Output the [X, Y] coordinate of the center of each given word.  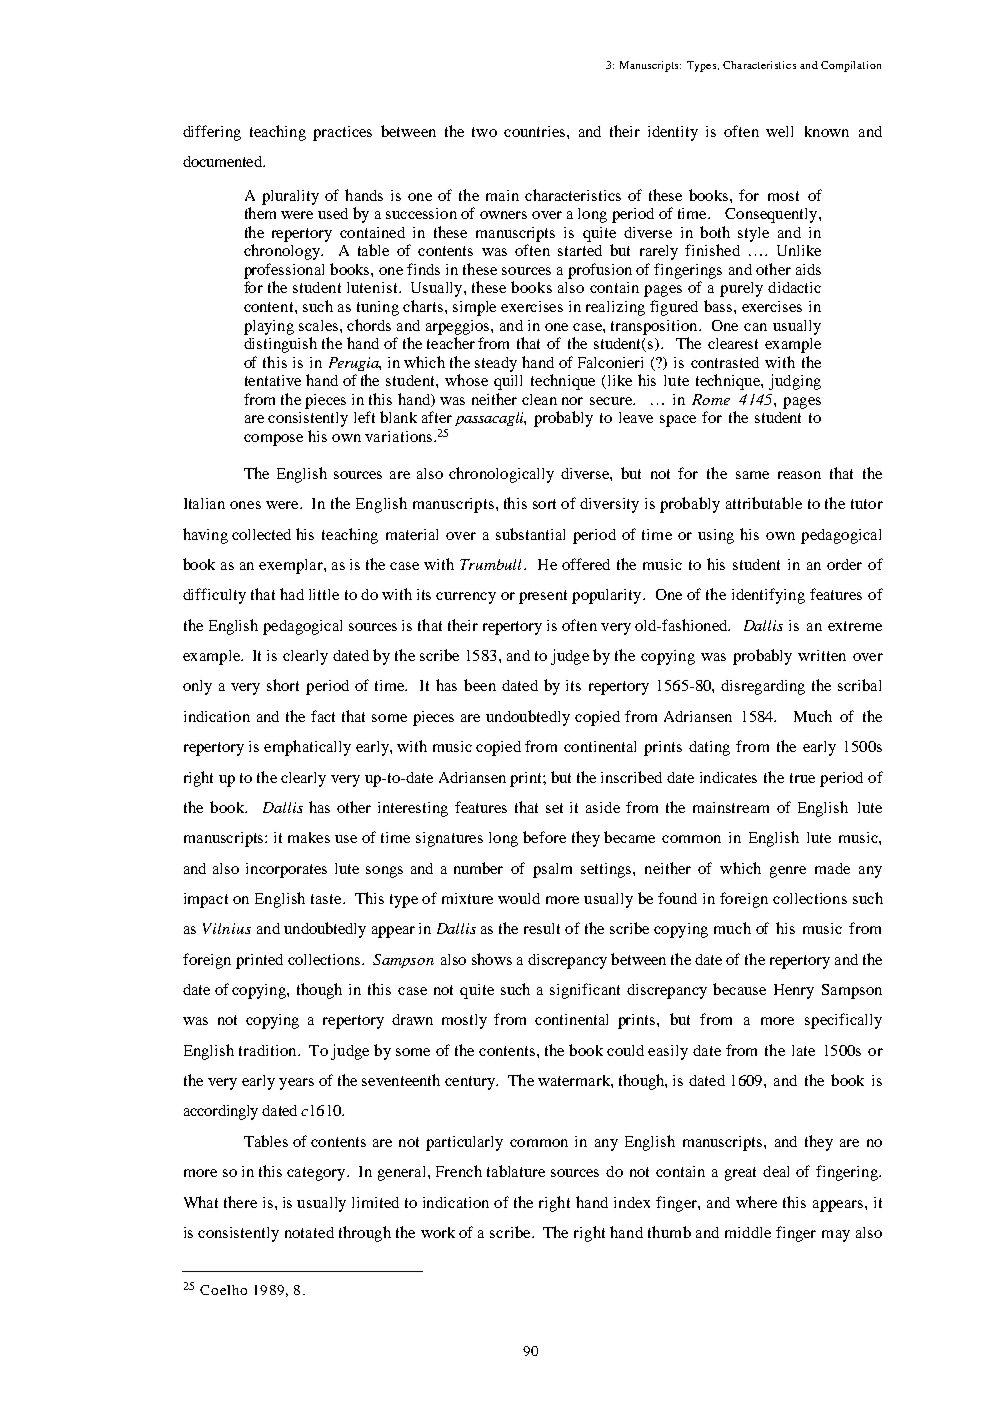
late [803, 1050]
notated [309, 1232]
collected [261, 534]
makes [309, 837]
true [802, 778]
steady [496, 364]
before [544, 837]
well [779, 131]
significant [585, 991]
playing [269, 327]
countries [536, 131]
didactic [794, 287]
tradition [269, 1050]
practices [342, 133]
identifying [768, 596]
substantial [530, 534]
